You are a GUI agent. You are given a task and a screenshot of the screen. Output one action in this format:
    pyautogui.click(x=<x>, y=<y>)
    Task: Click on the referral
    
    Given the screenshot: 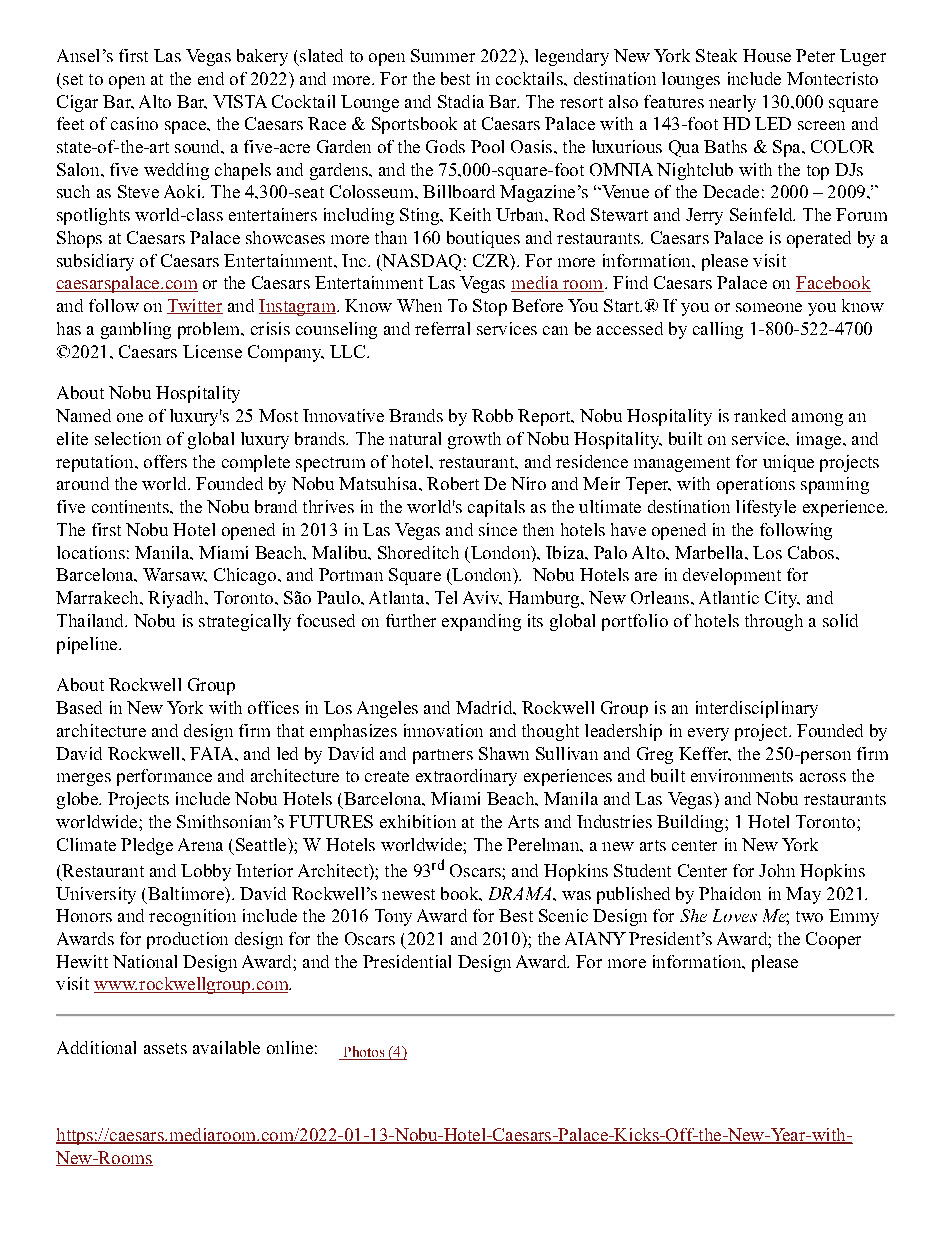 What is the action you would take?
    pyautogui.click(x=442, y=328)
